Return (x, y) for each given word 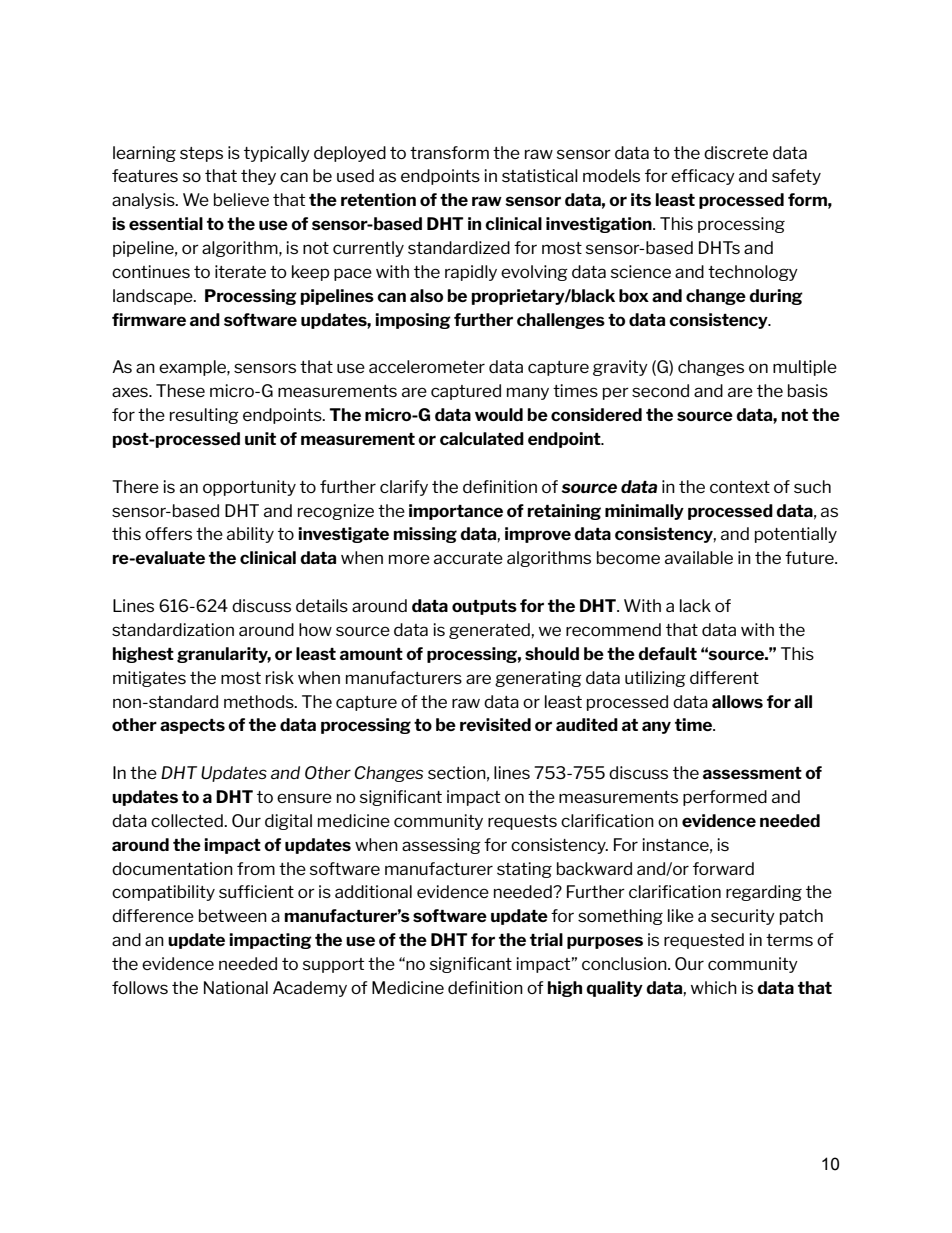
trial (546, 939)
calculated (482, 438)
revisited (495, 724)
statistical (540, 175)
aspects (192, 726)
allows (737, 701)
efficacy (703, 177)
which (714, 987)
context (740, 487)
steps (201, 154)
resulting (204, 416)
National (236, 987)
